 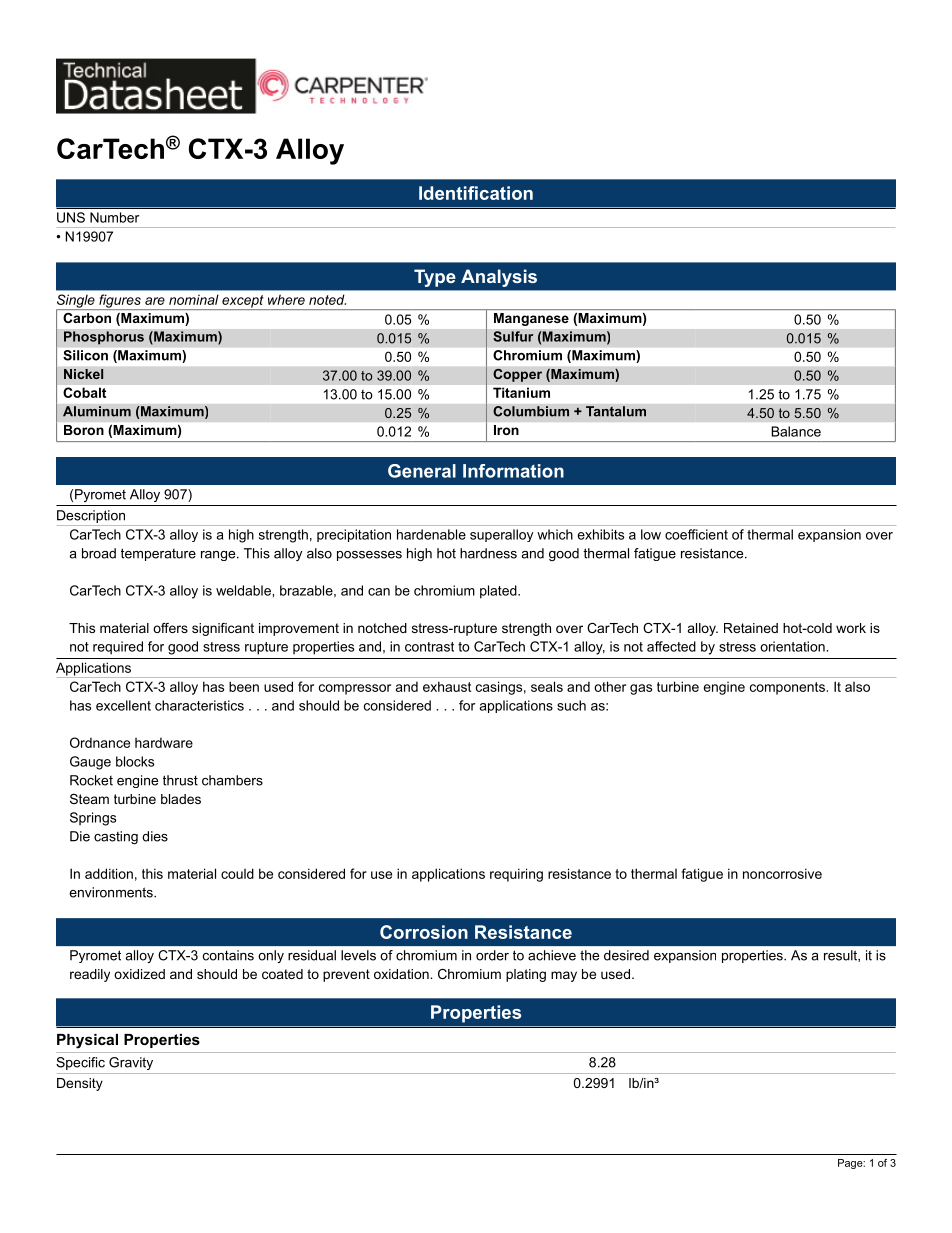 I want to click on components, so click(x=787, y=688).
